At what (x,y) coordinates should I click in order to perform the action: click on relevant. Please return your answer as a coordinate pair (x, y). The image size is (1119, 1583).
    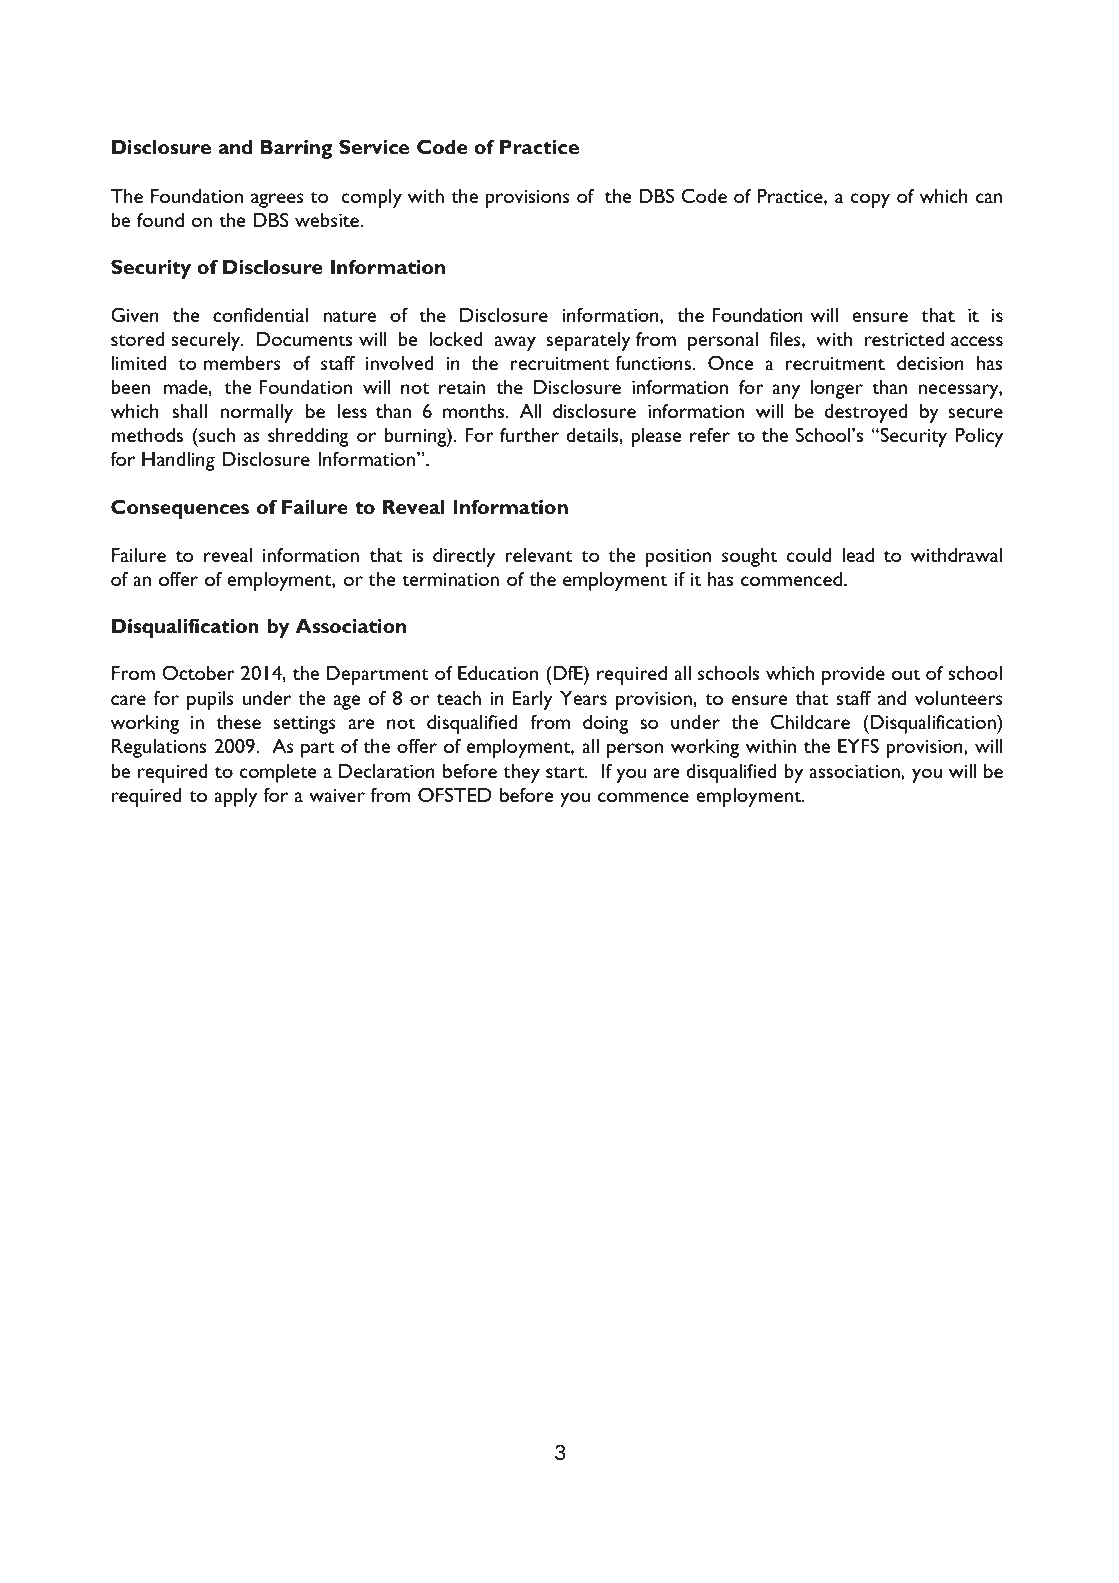
    Looking at the image, I should click on (538, 555).
